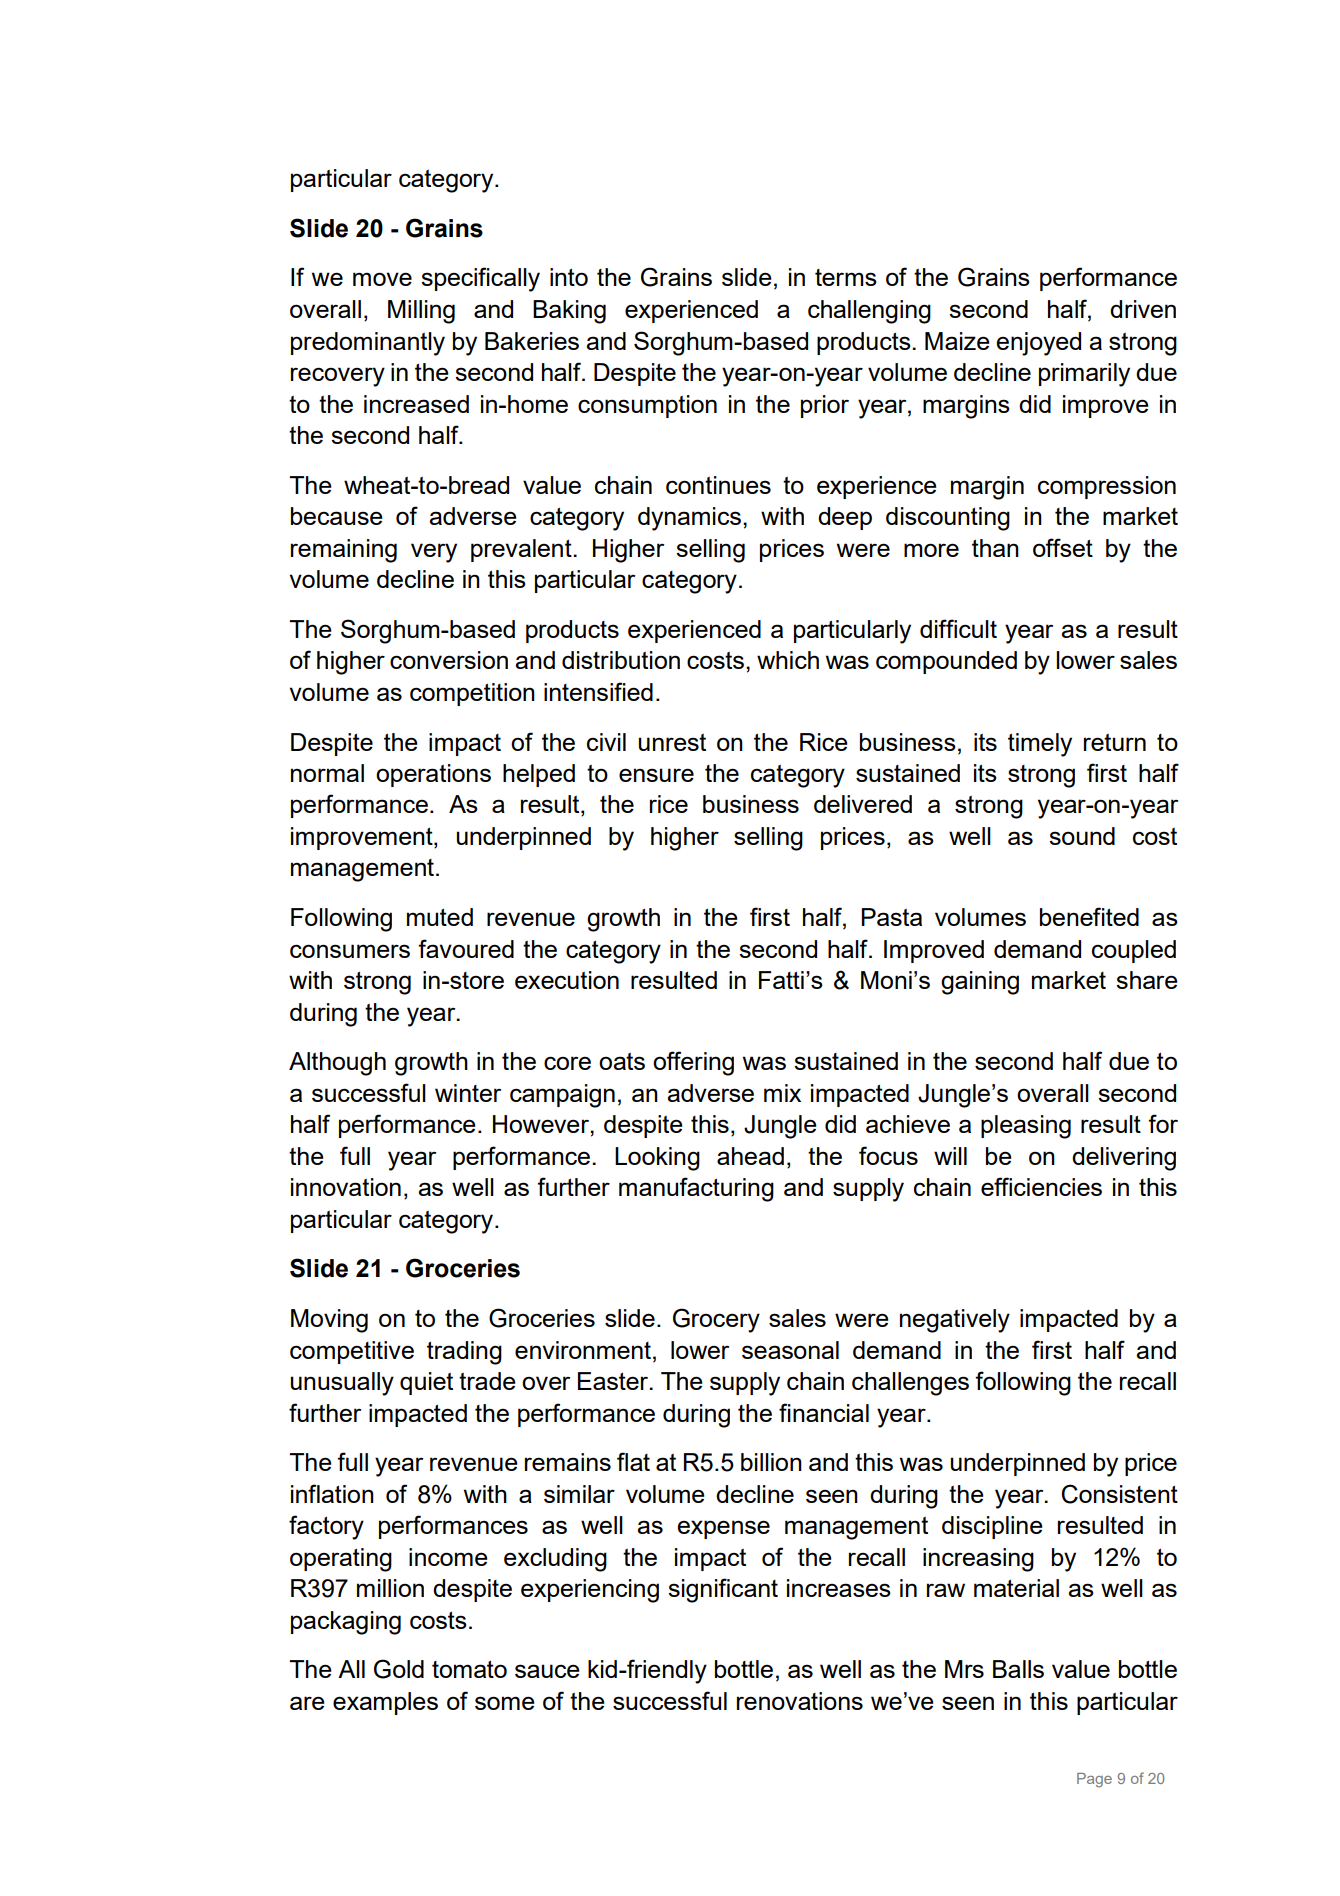  I want to click on gaining, so click(980, 983).
